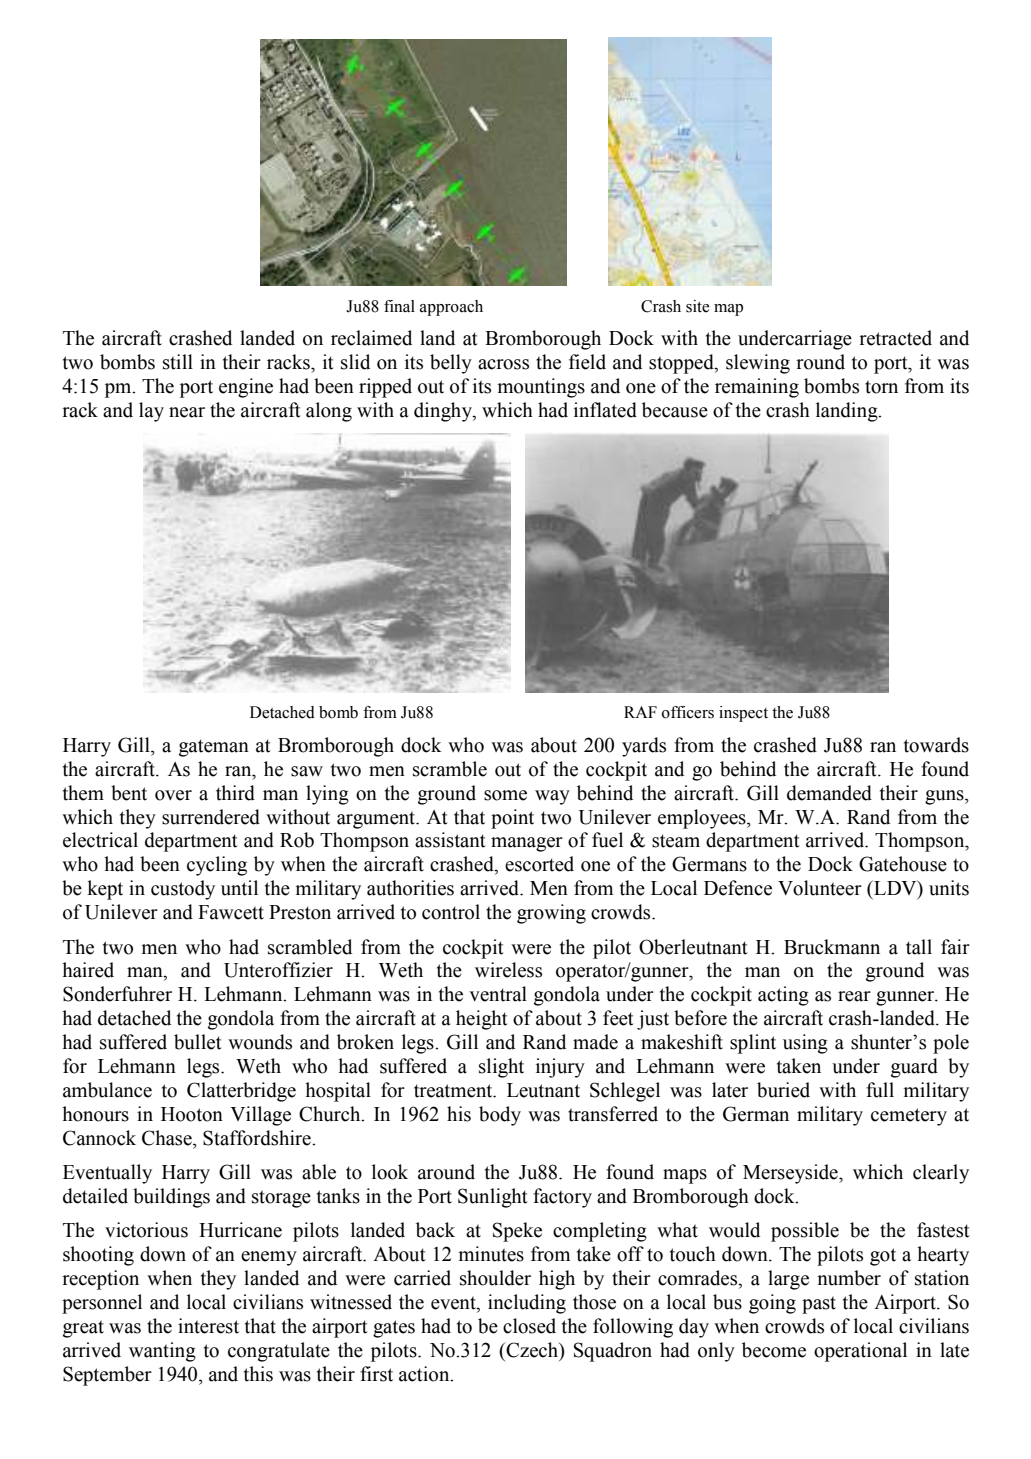 The height and width of the screenshot is (1459, 1031). I want to click on across, so click(503, 364).
